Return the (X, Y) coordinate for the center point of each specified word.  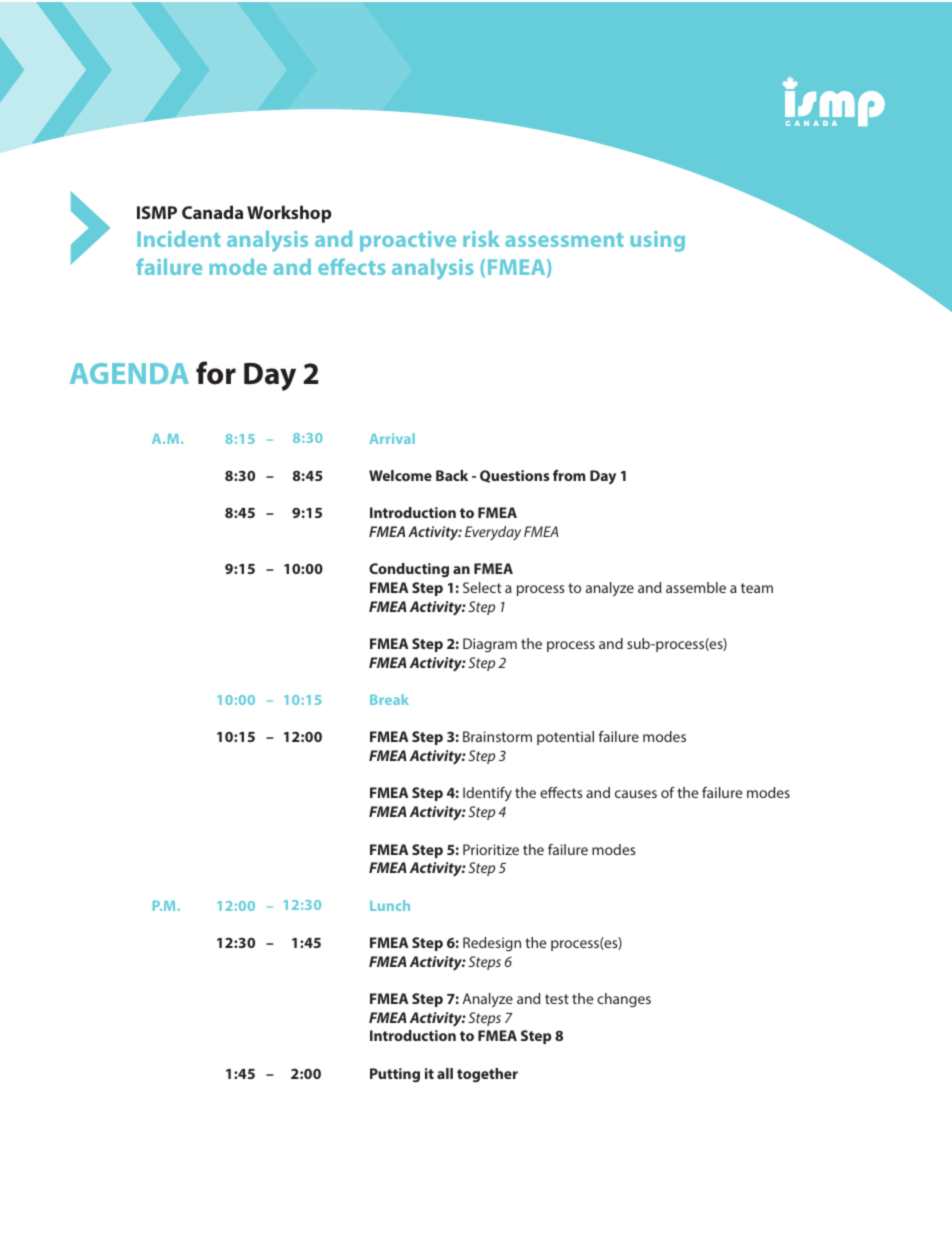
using (657, 241)
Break (389, 699)
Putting (395, 1075)
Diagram (490, 645)
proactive (408, 241)
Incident (179, 239)
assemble (696, 587)
